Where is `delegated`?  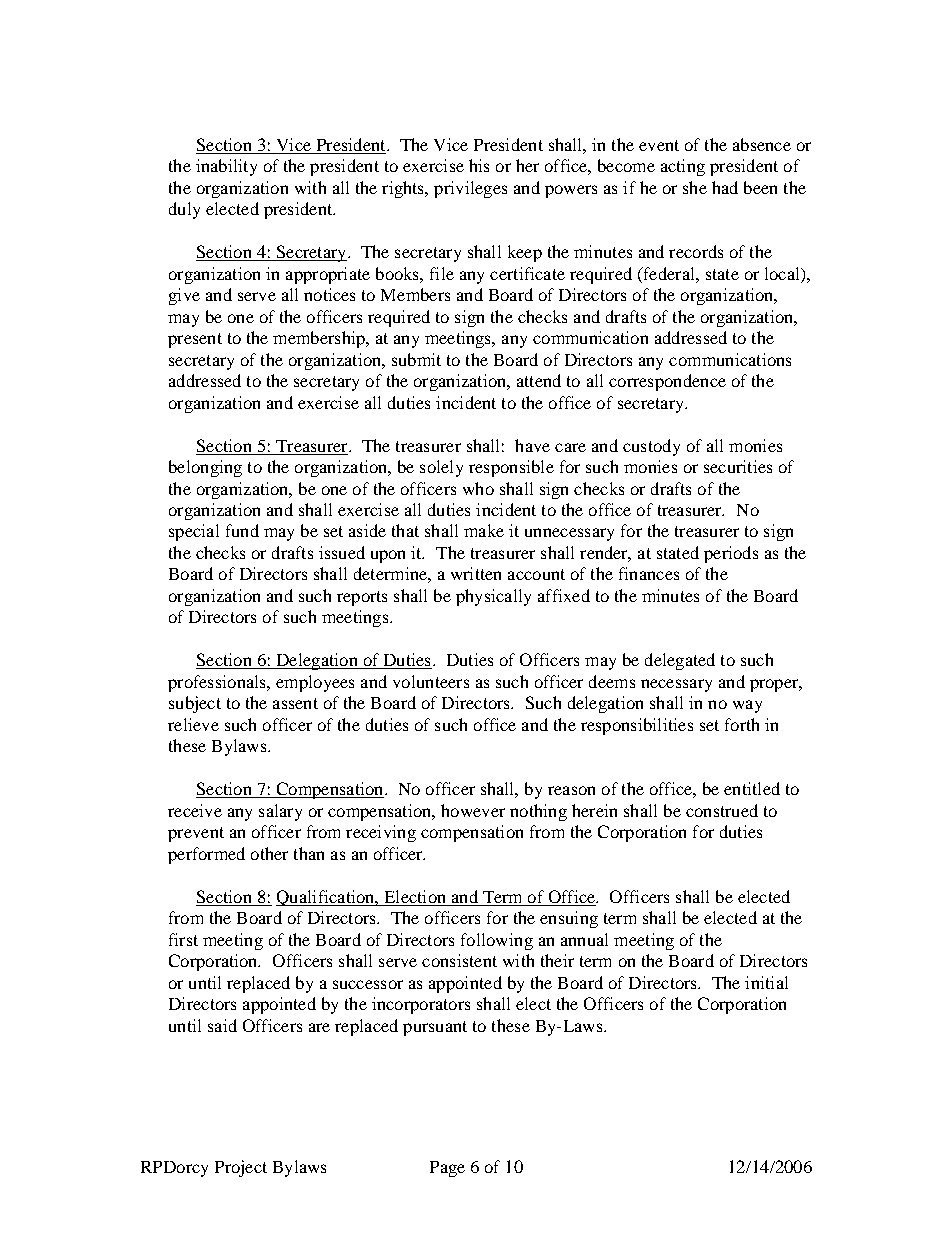 delegated is located at coordinates (680, 661).
